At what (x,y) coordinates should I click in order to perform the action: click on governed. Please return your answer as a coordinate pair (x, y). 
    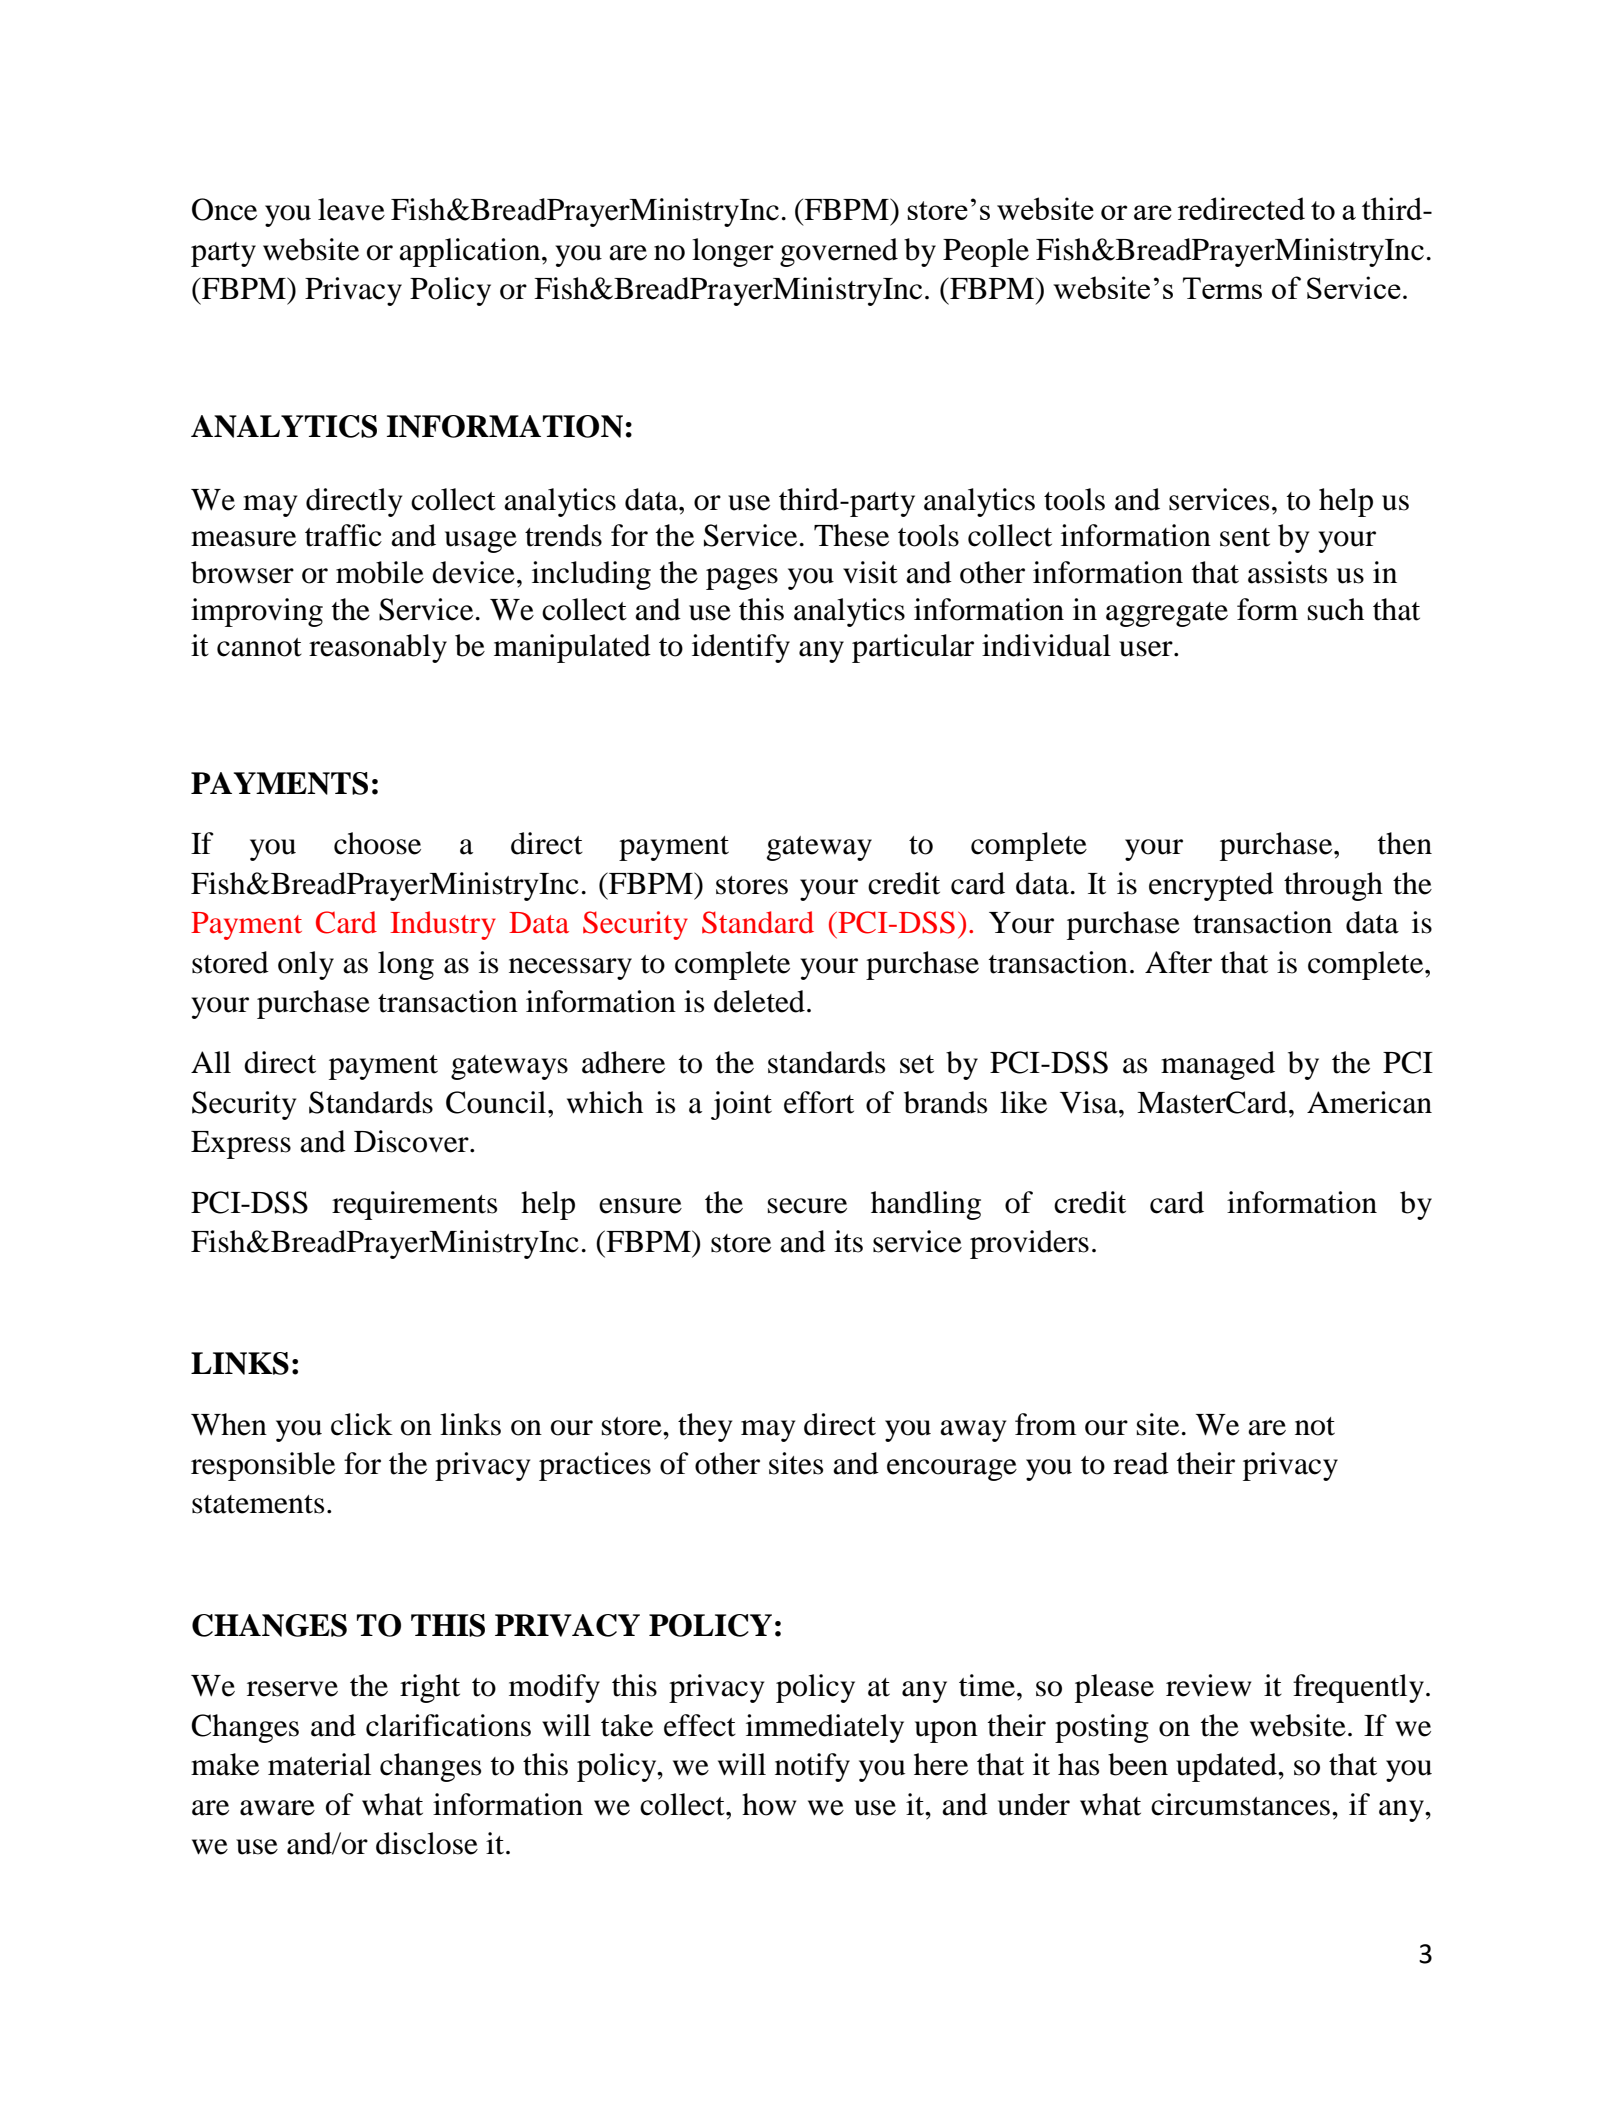
    Looking at the image, I should click on (839, 252).
